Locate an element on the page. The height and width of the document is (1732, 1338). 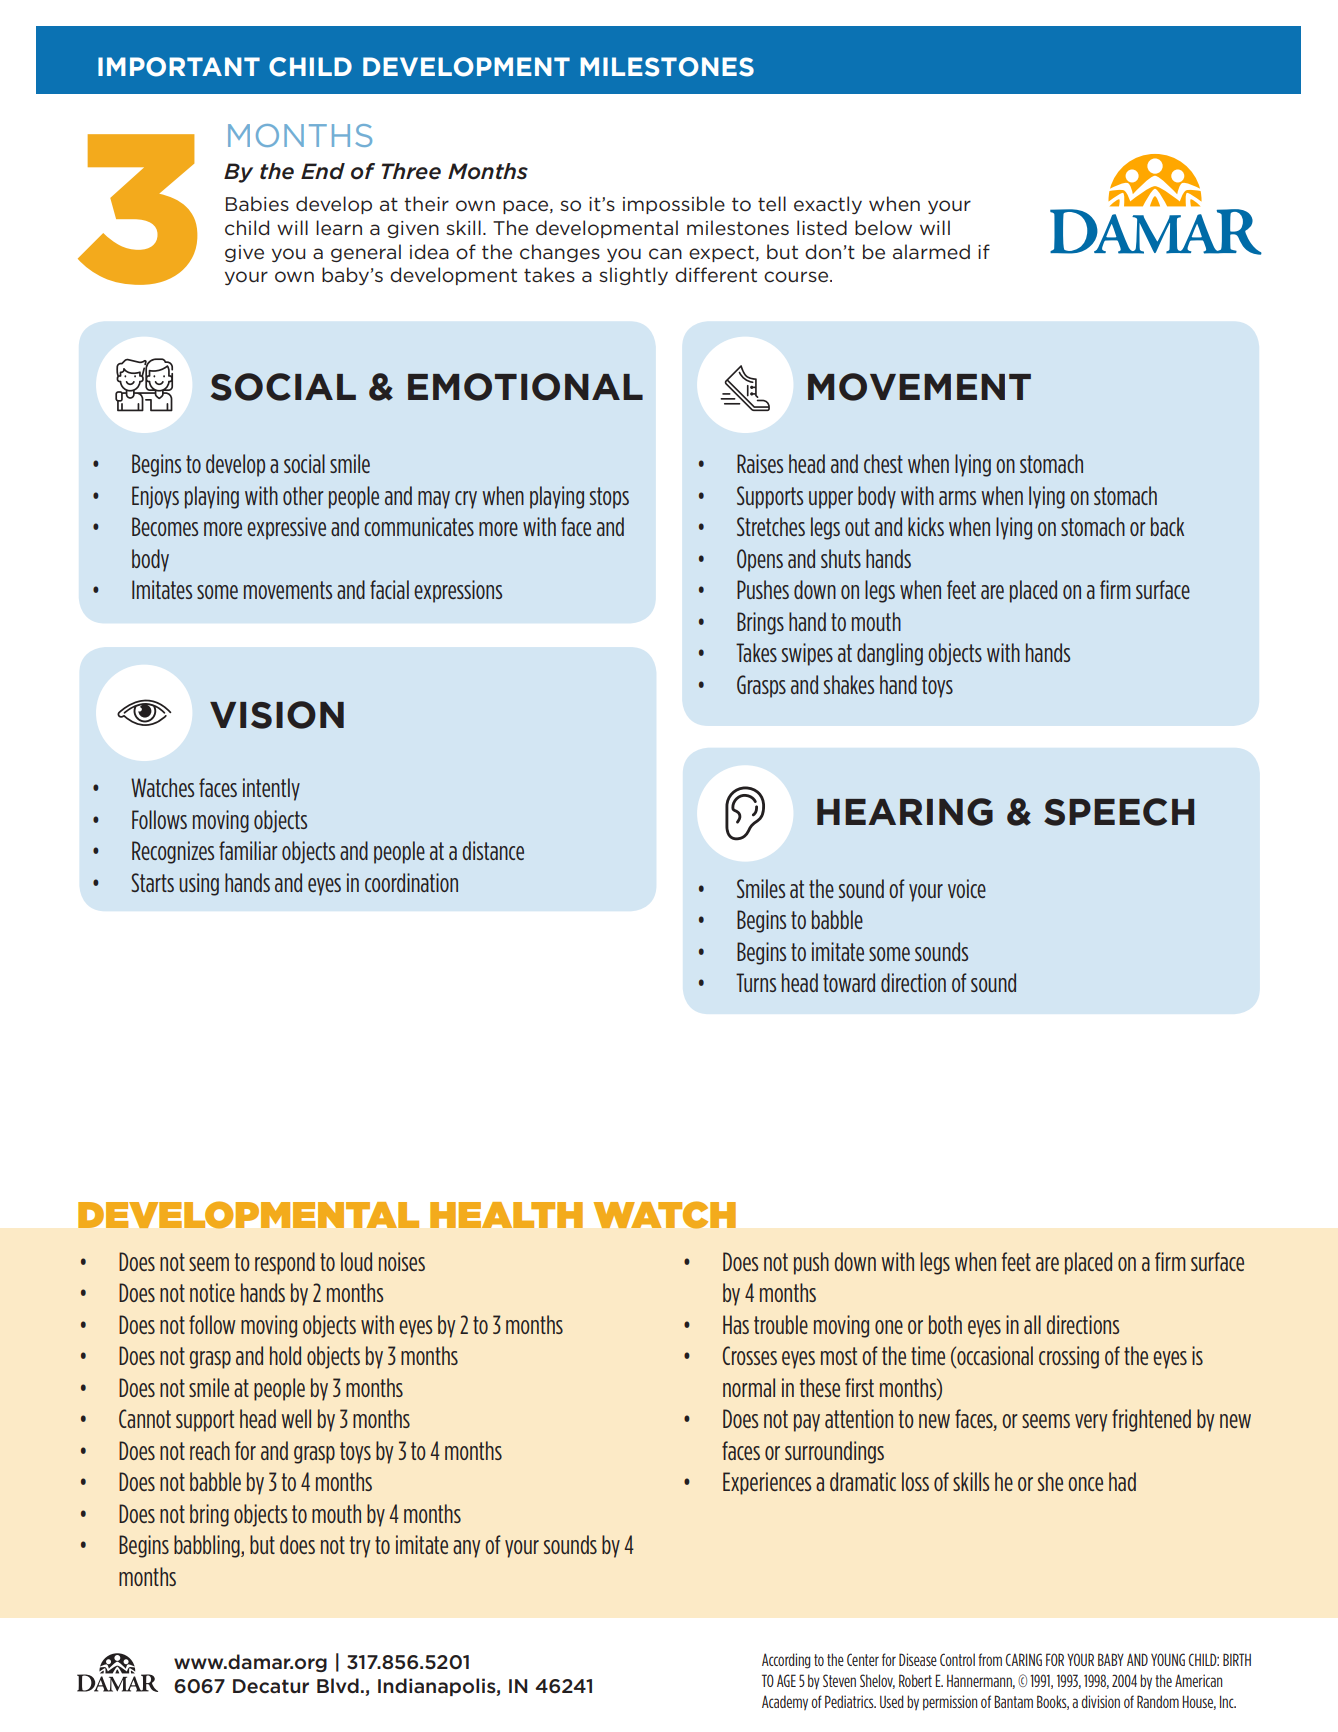
Turns is located at coordinates (756, 982).
